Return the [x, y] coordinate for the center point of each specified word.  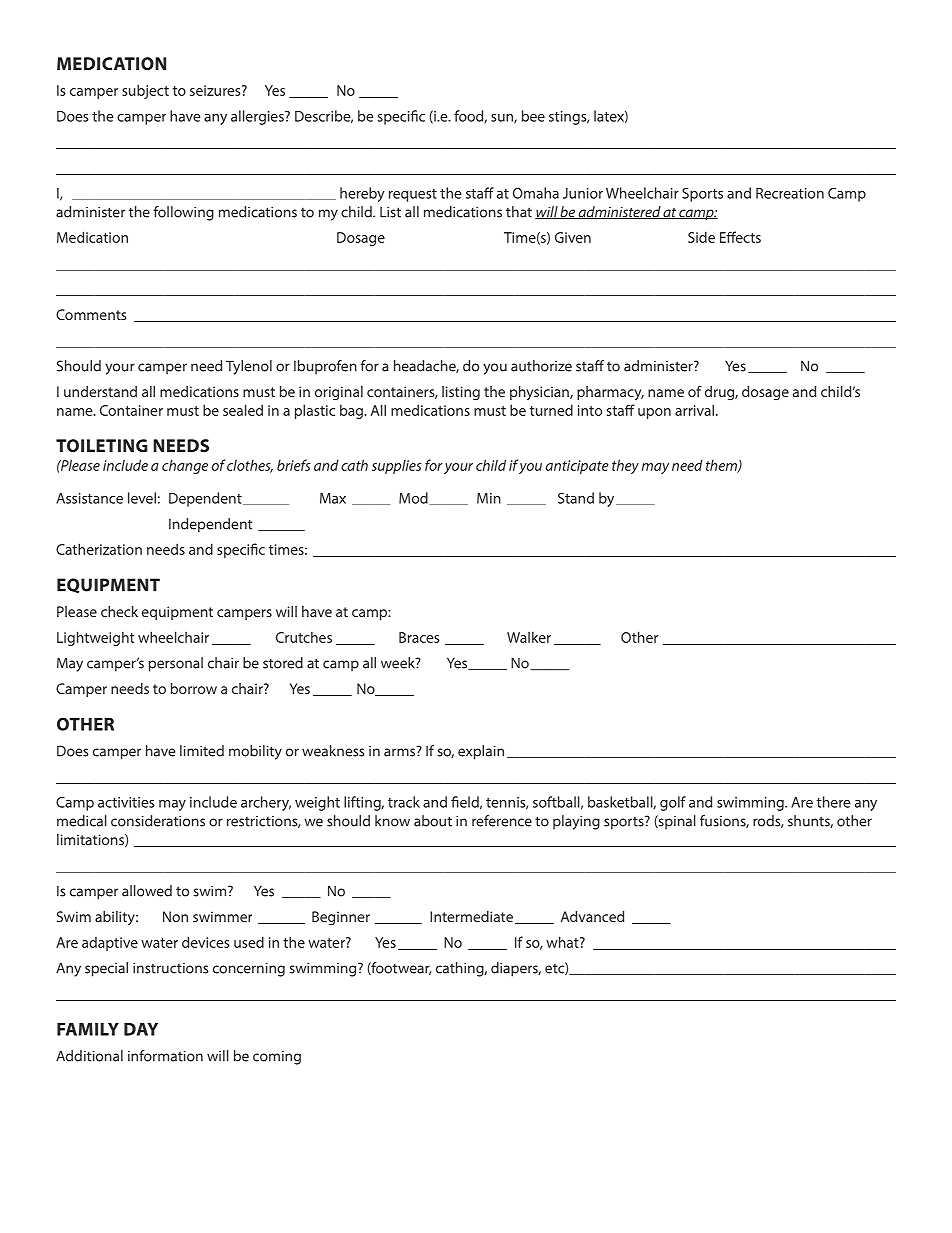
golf [673, 803]
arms [400, 751]
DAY [141, 1029]
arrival [694, 410]
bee [533, 116]
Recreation [790, 193]
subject [145, 91]
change [185, 466]
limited [202, 751]
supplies [397, 467]
